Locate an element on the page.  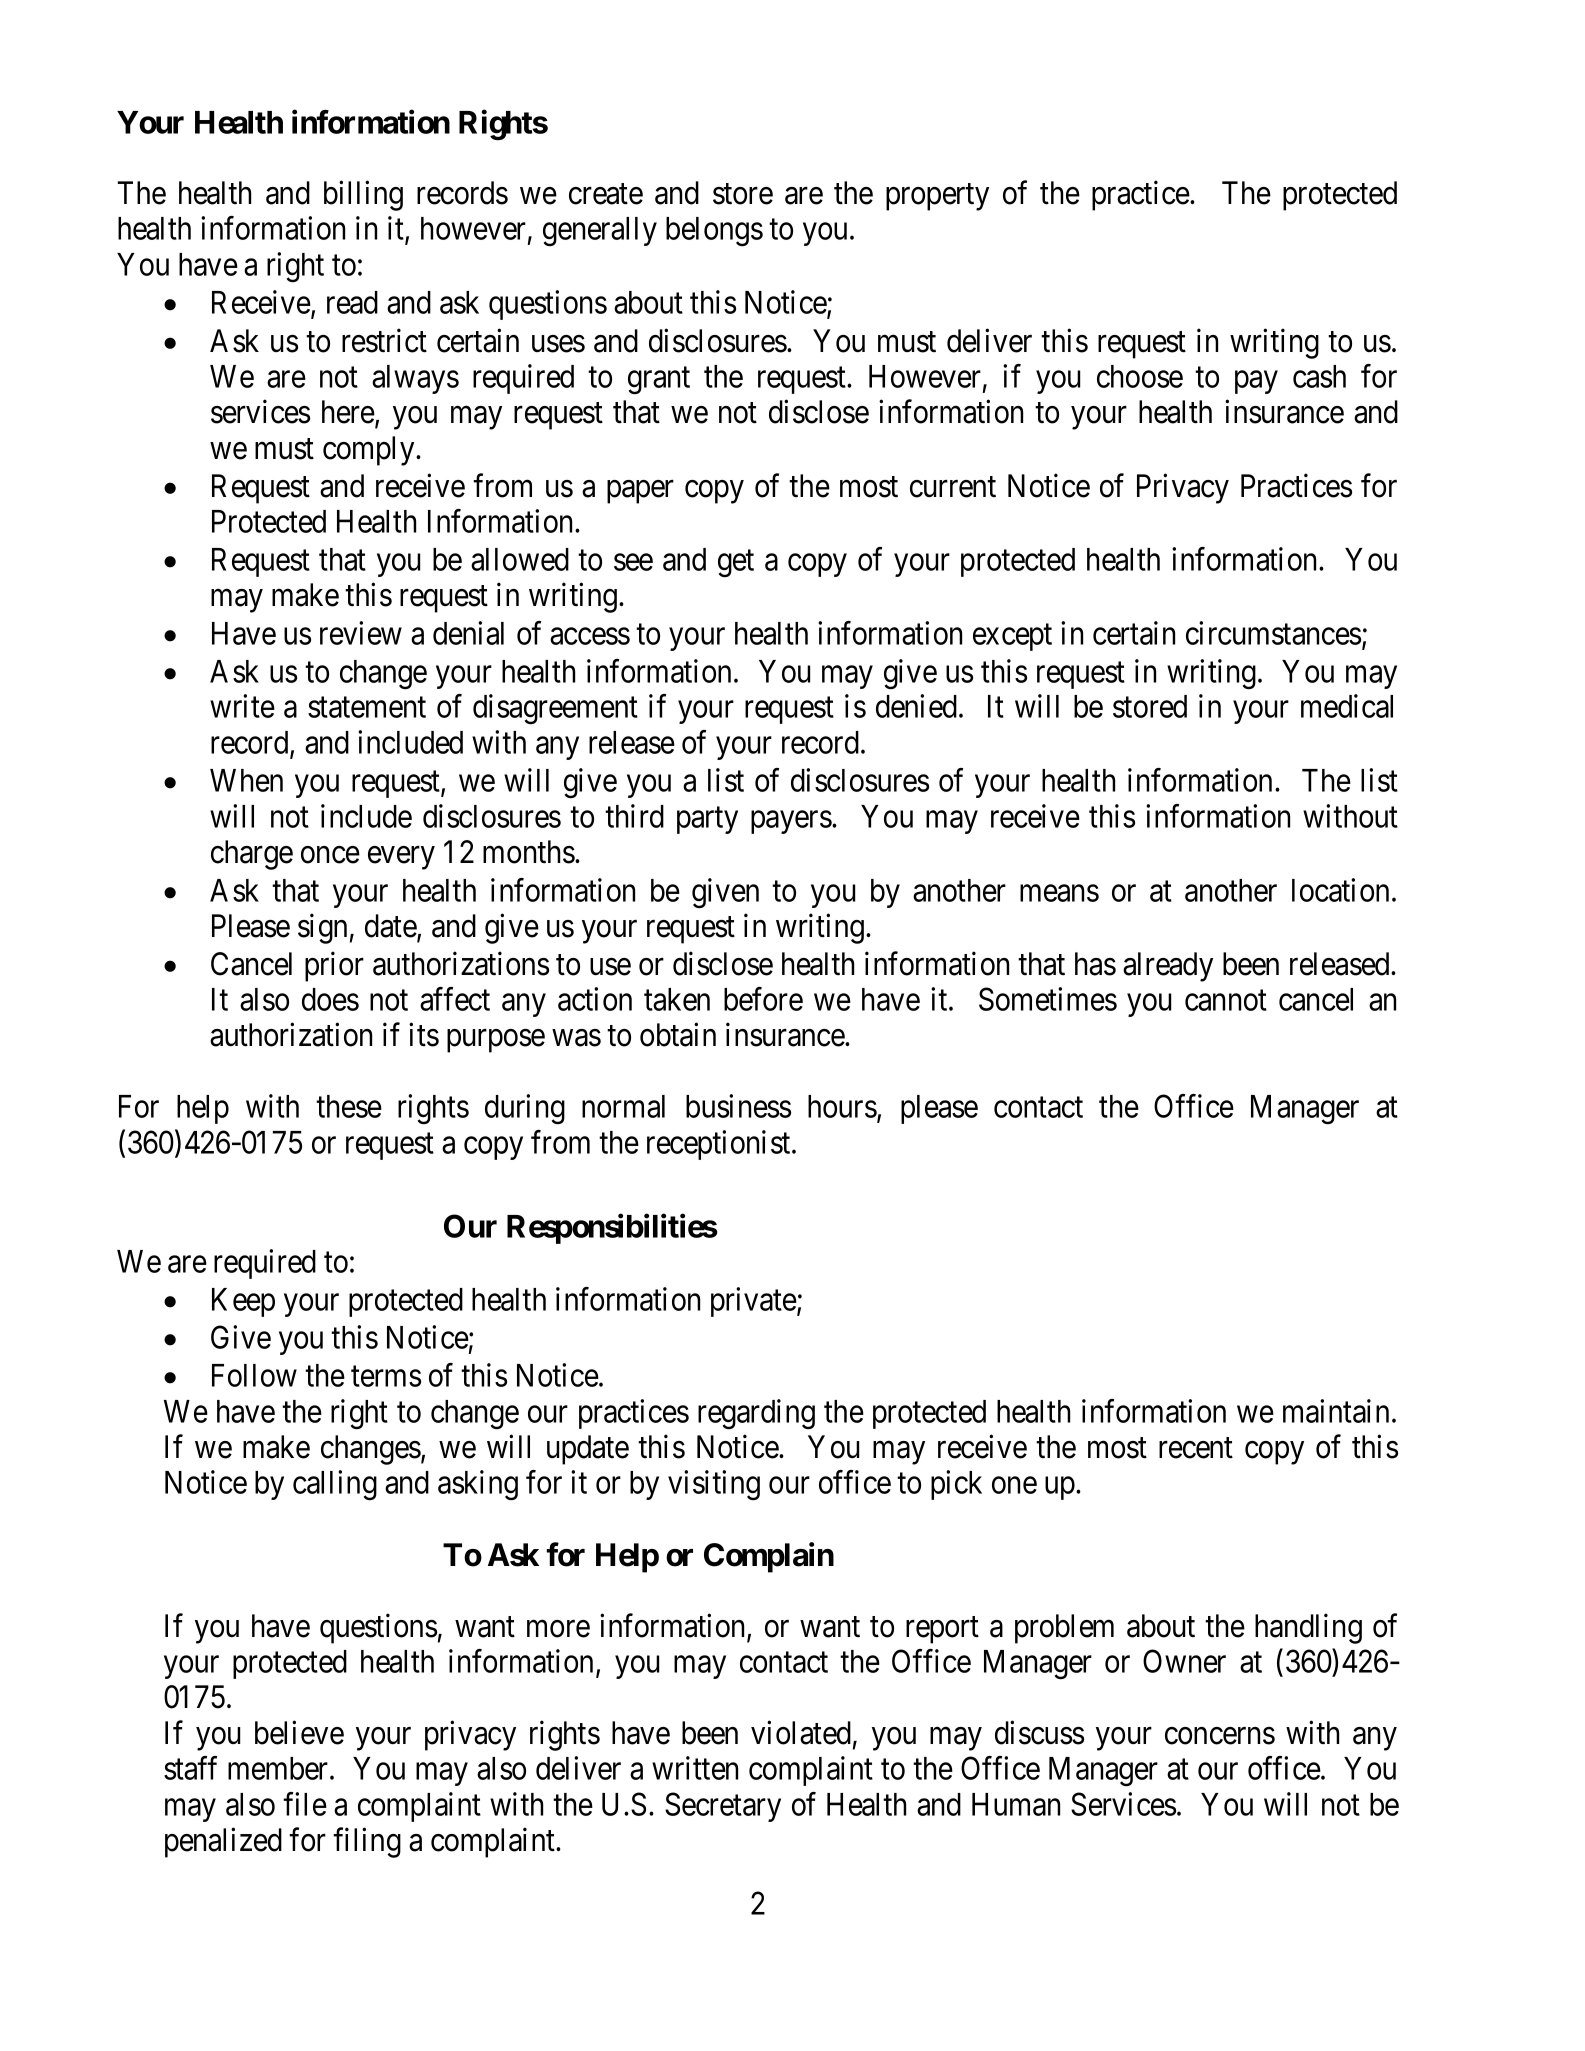
belongs is located at coordinates (714, 231).
